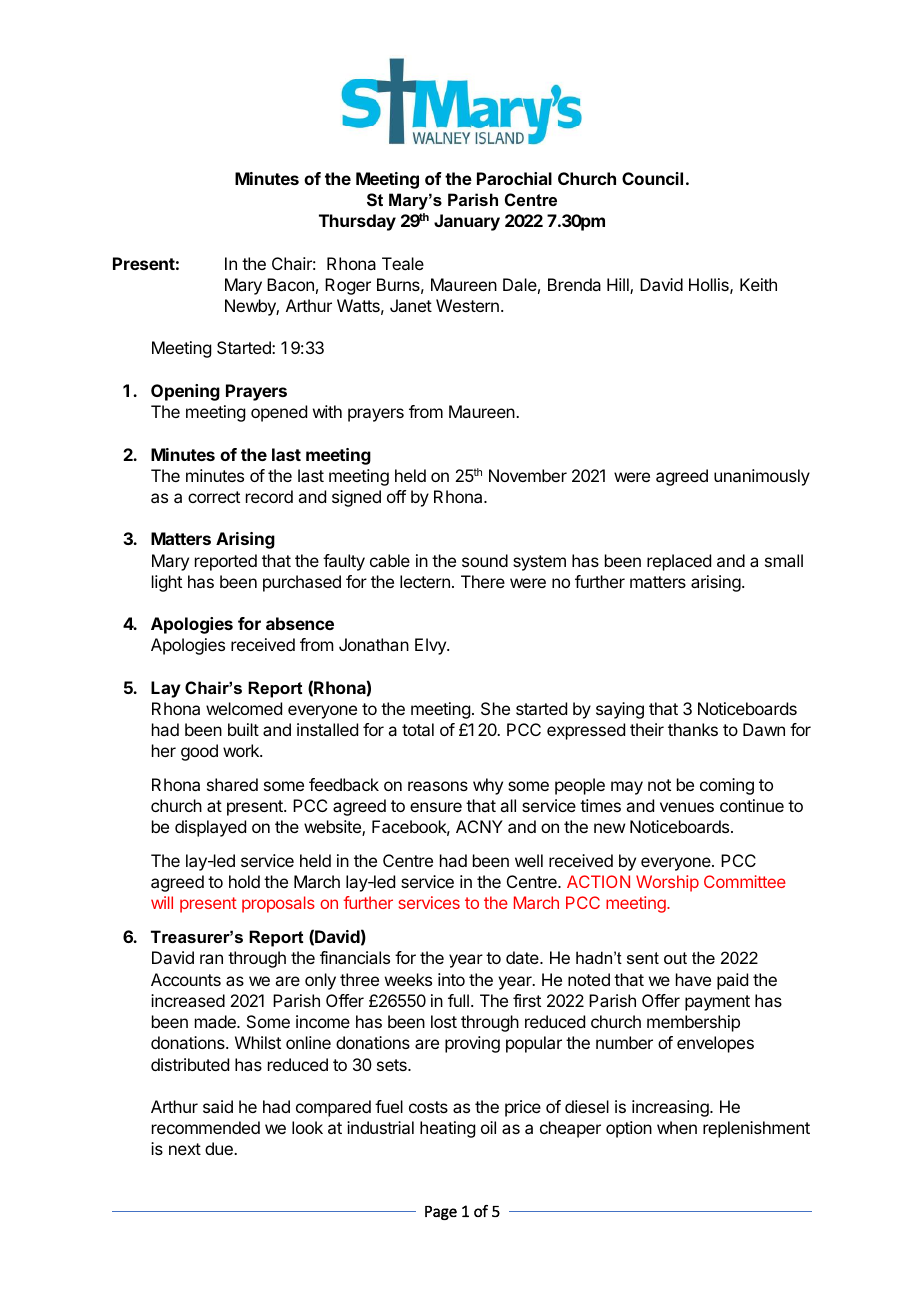 The image size is (924, 1308). What do you see at coordinates (220, 1148) in the page?
I see `due` at bounding box center [220, 1148].
